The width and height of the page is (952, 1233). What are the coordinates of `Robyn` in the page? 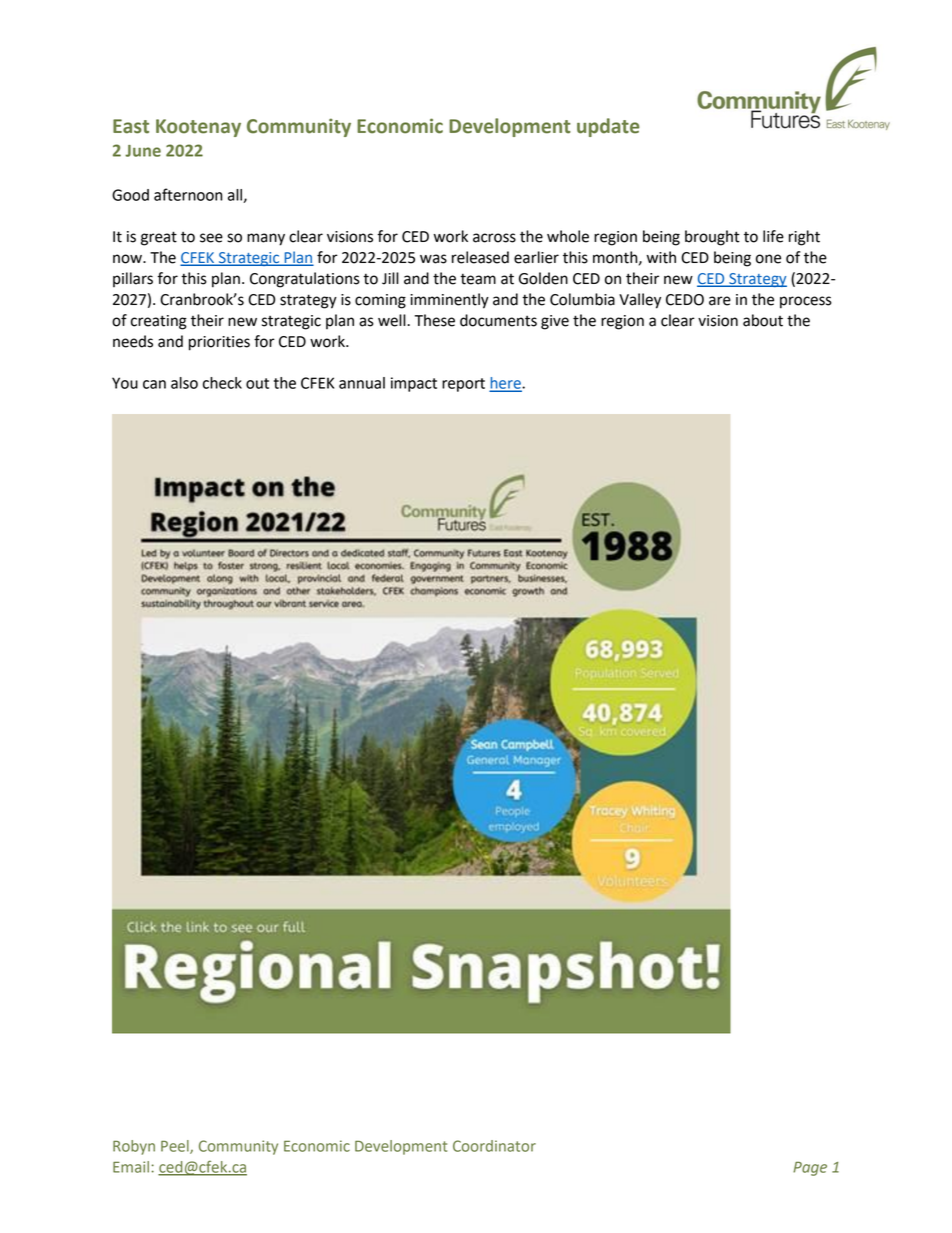 It's located at (134, 1147).
